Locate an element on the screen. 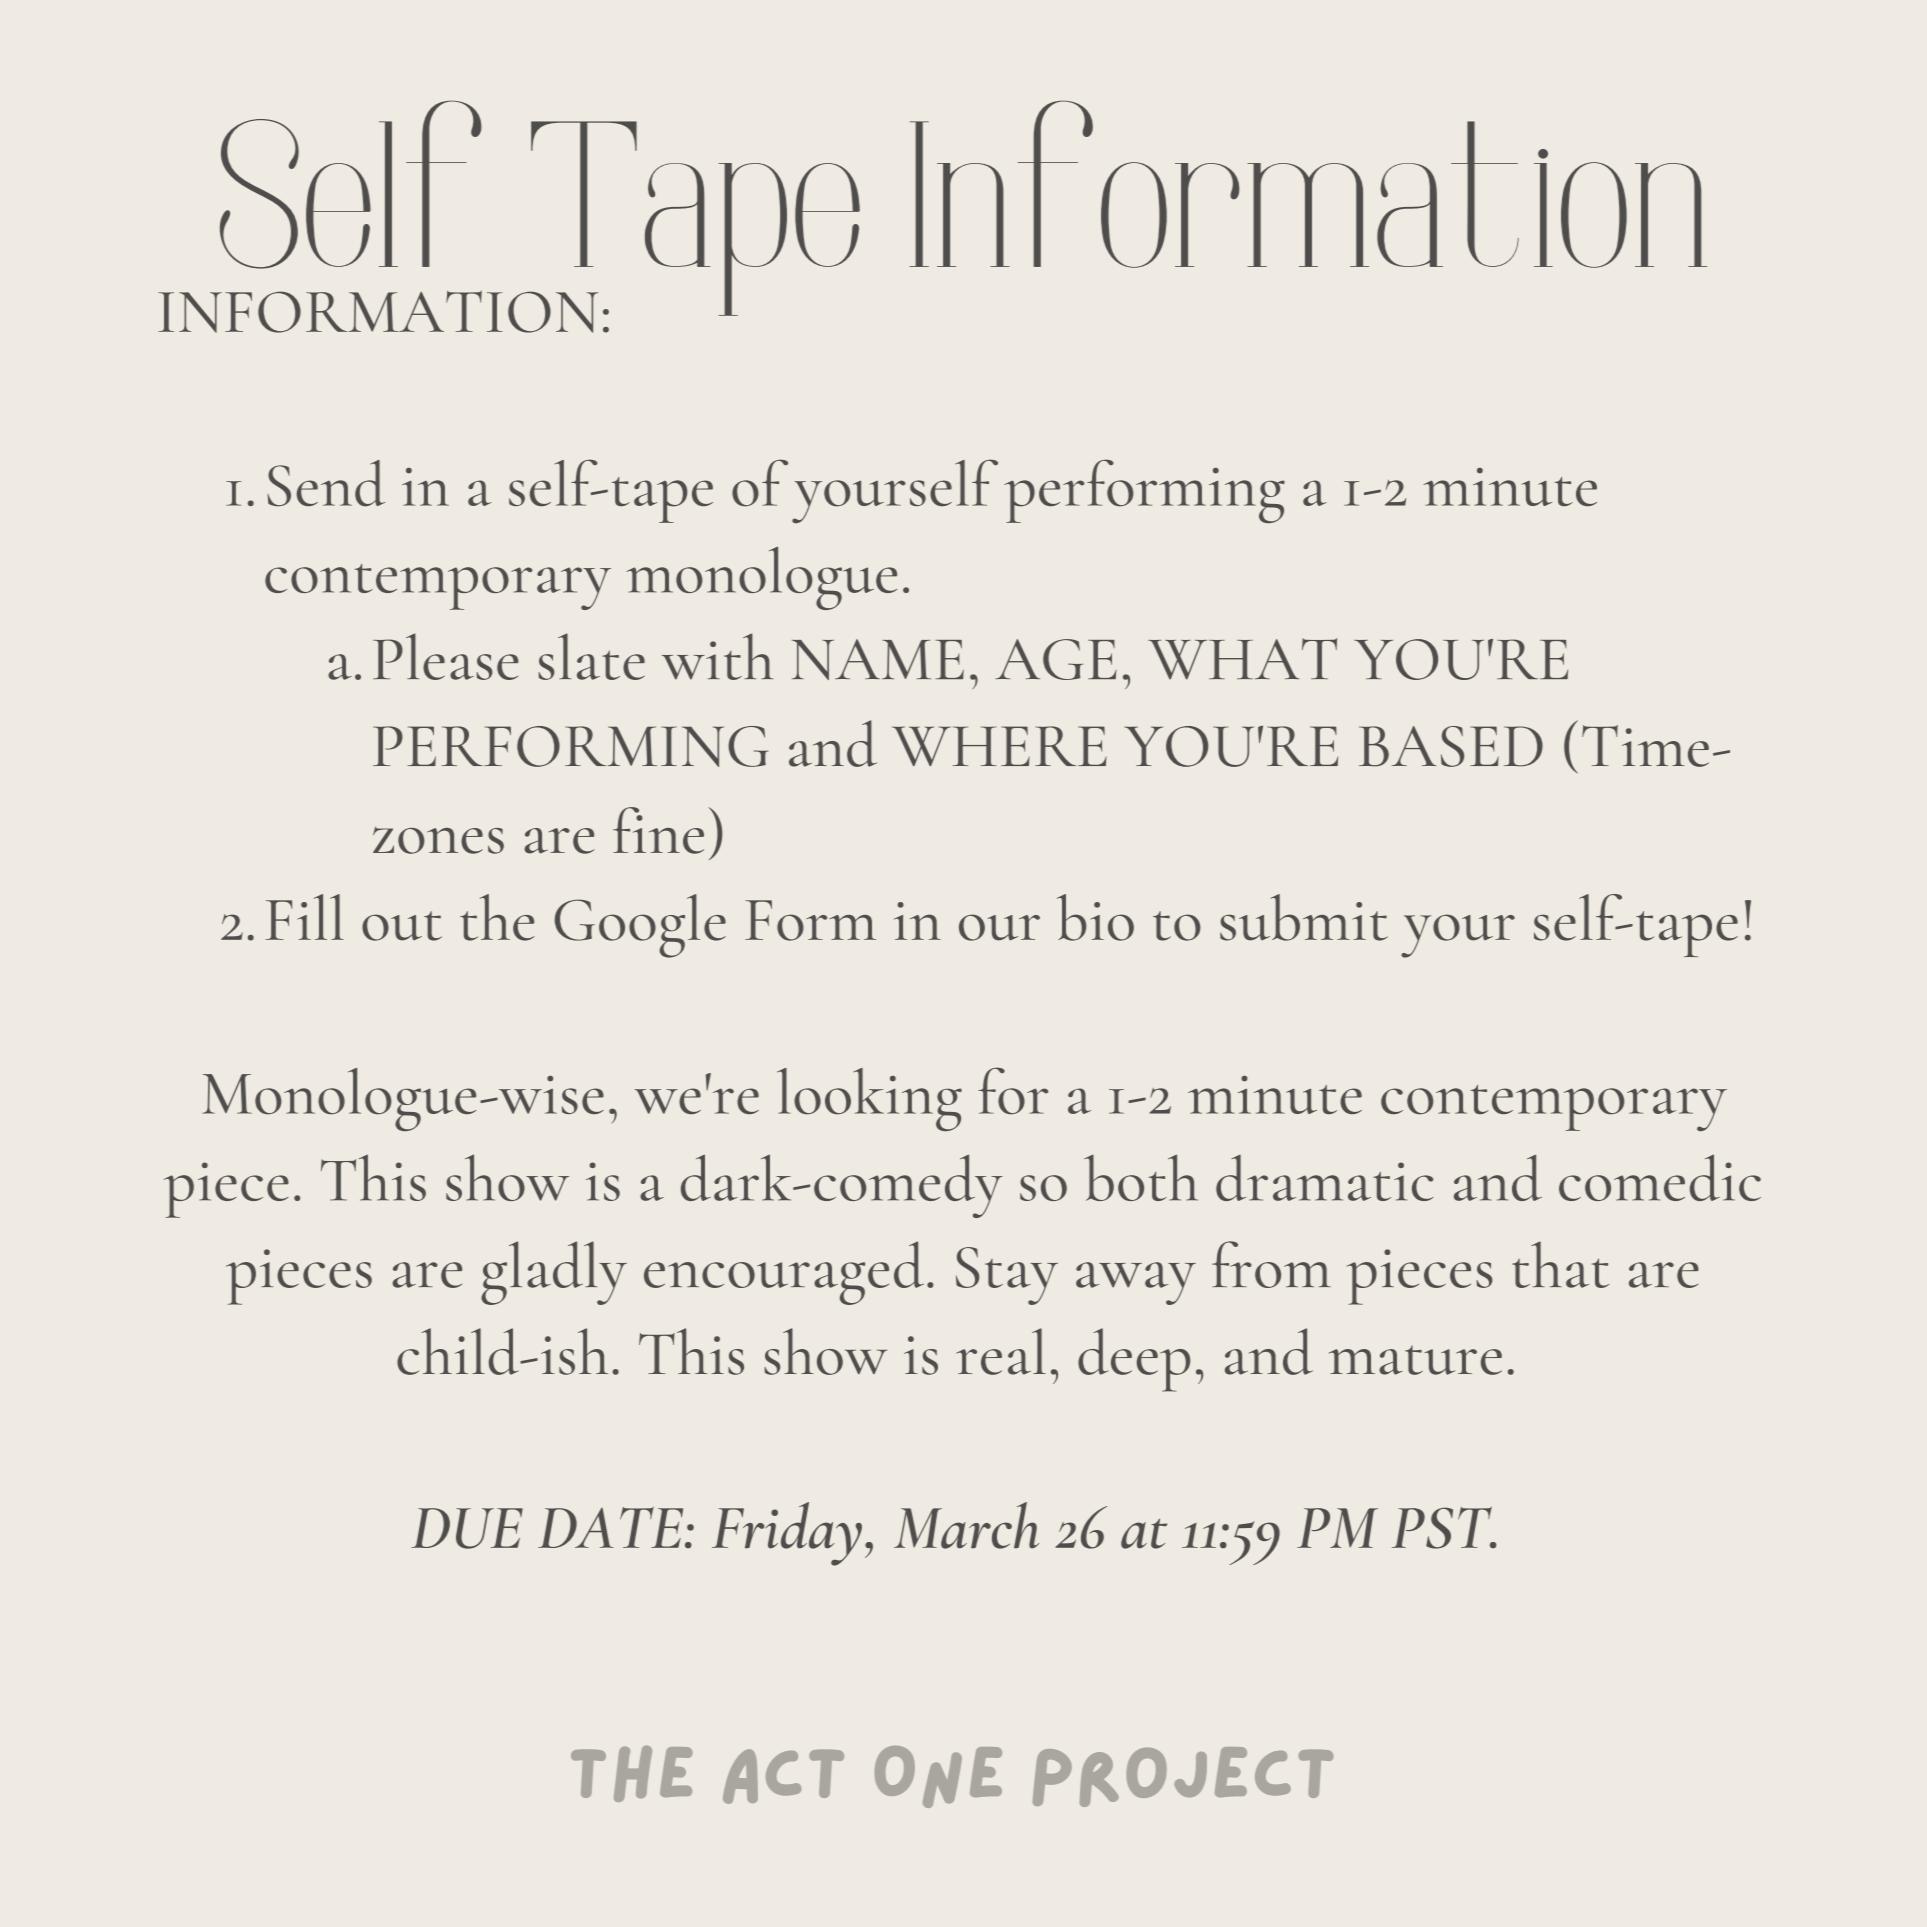 The height and width of the screenshot is (1927, 1927). Project is located at coordinates (1183, 1777).
